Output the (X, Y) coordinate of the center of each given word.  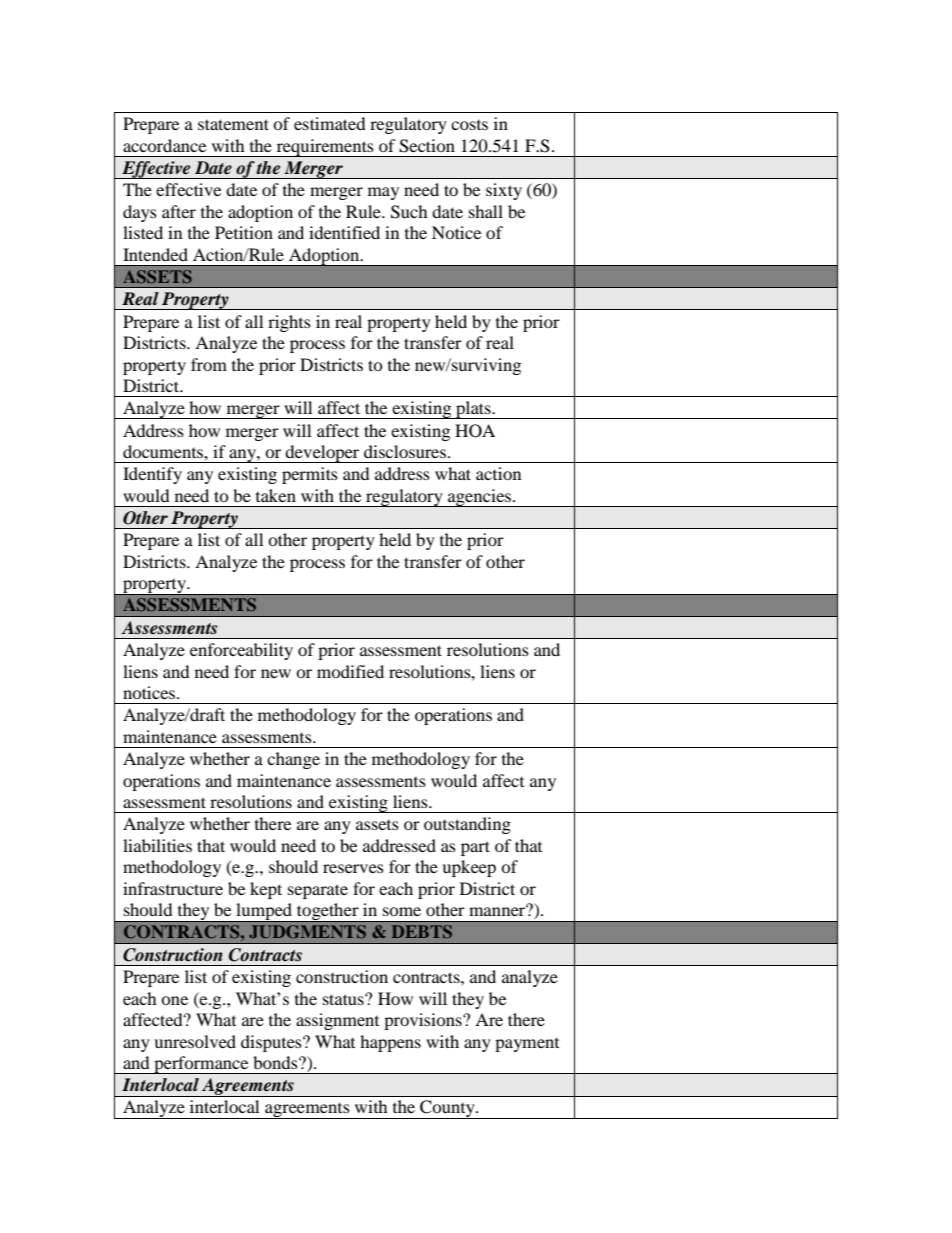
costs (469, 125)
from (209, 364)
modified (350, 671)
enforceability (241, 651)
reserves (353, 868)
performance (201, 1065)
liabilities (157, 845)
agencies (480, 498)
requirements (325, 148)
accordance (164, 145)
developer (323, 454)
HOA (475, 431)
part (475, 848)
